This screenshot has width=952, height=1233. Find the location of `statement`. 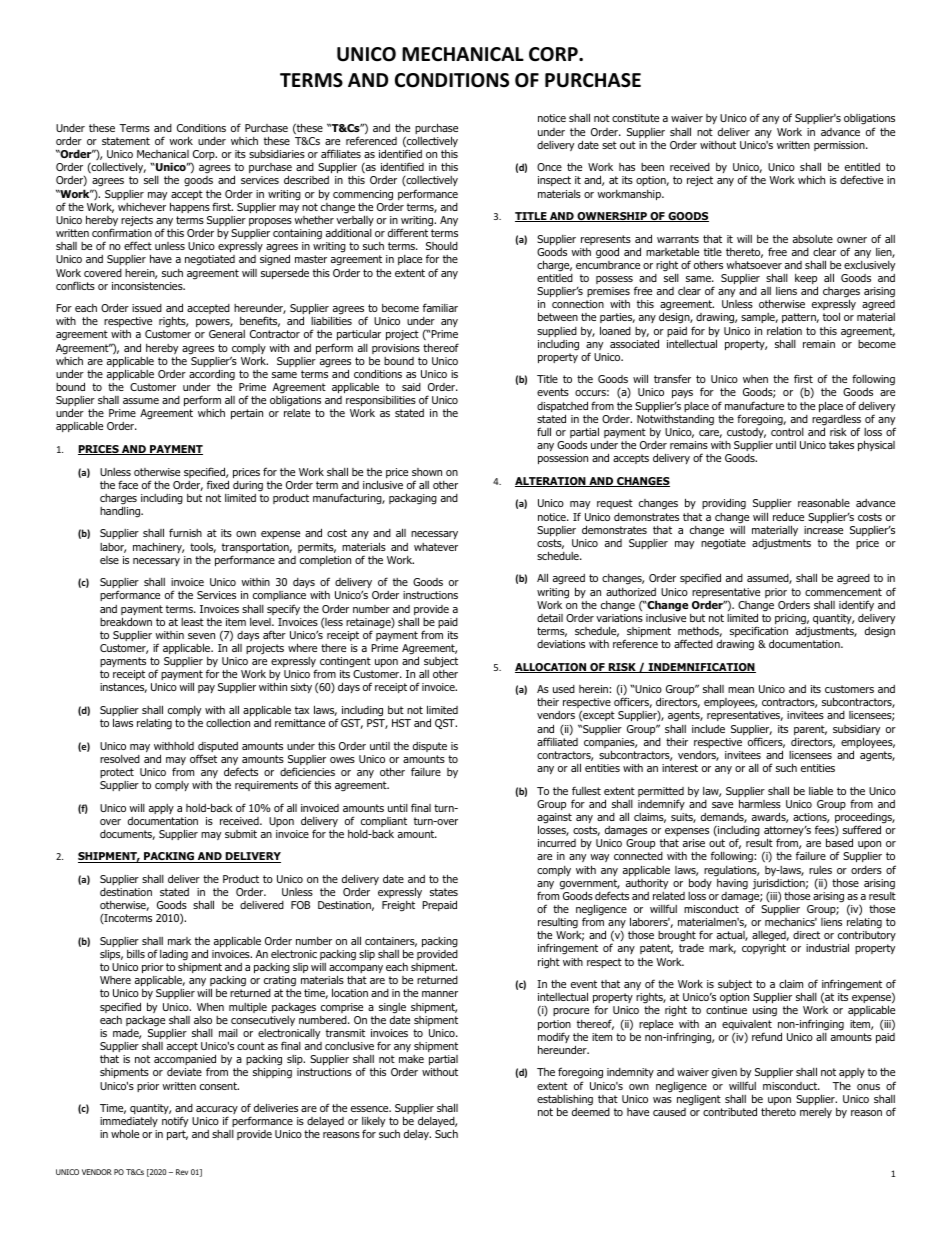

statement is located at coordinates (126, 141).
